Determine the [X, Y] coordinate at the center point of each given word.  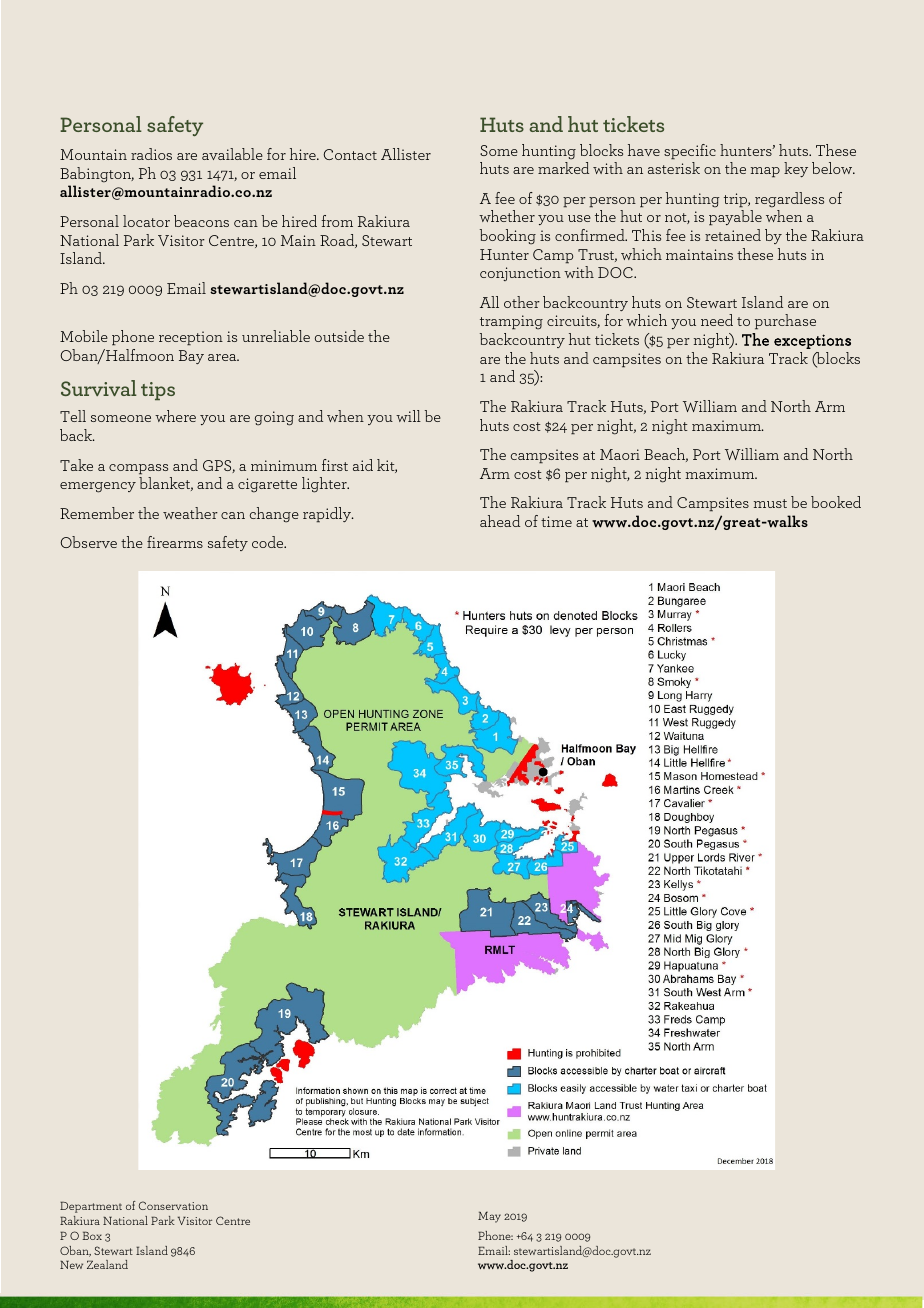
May [489, 1217]
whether [507, 216]
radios [151, 154]
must [770, 503]
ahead [500, 521]
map [765, 172]
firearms [175, 542]
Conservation [173, 1205]
